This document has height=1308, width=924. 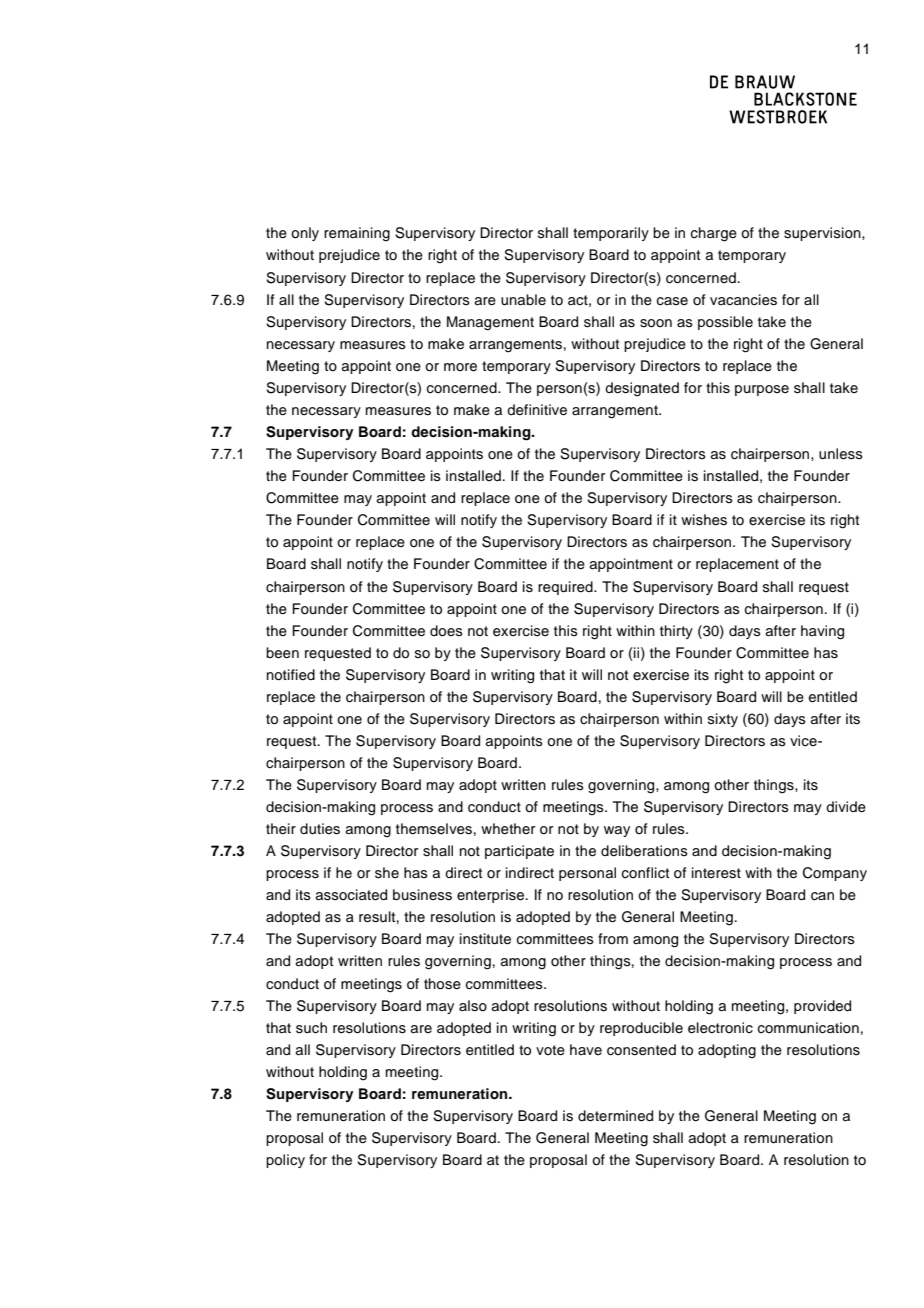 I want to click on remaining, so click(x=357, y=234).
